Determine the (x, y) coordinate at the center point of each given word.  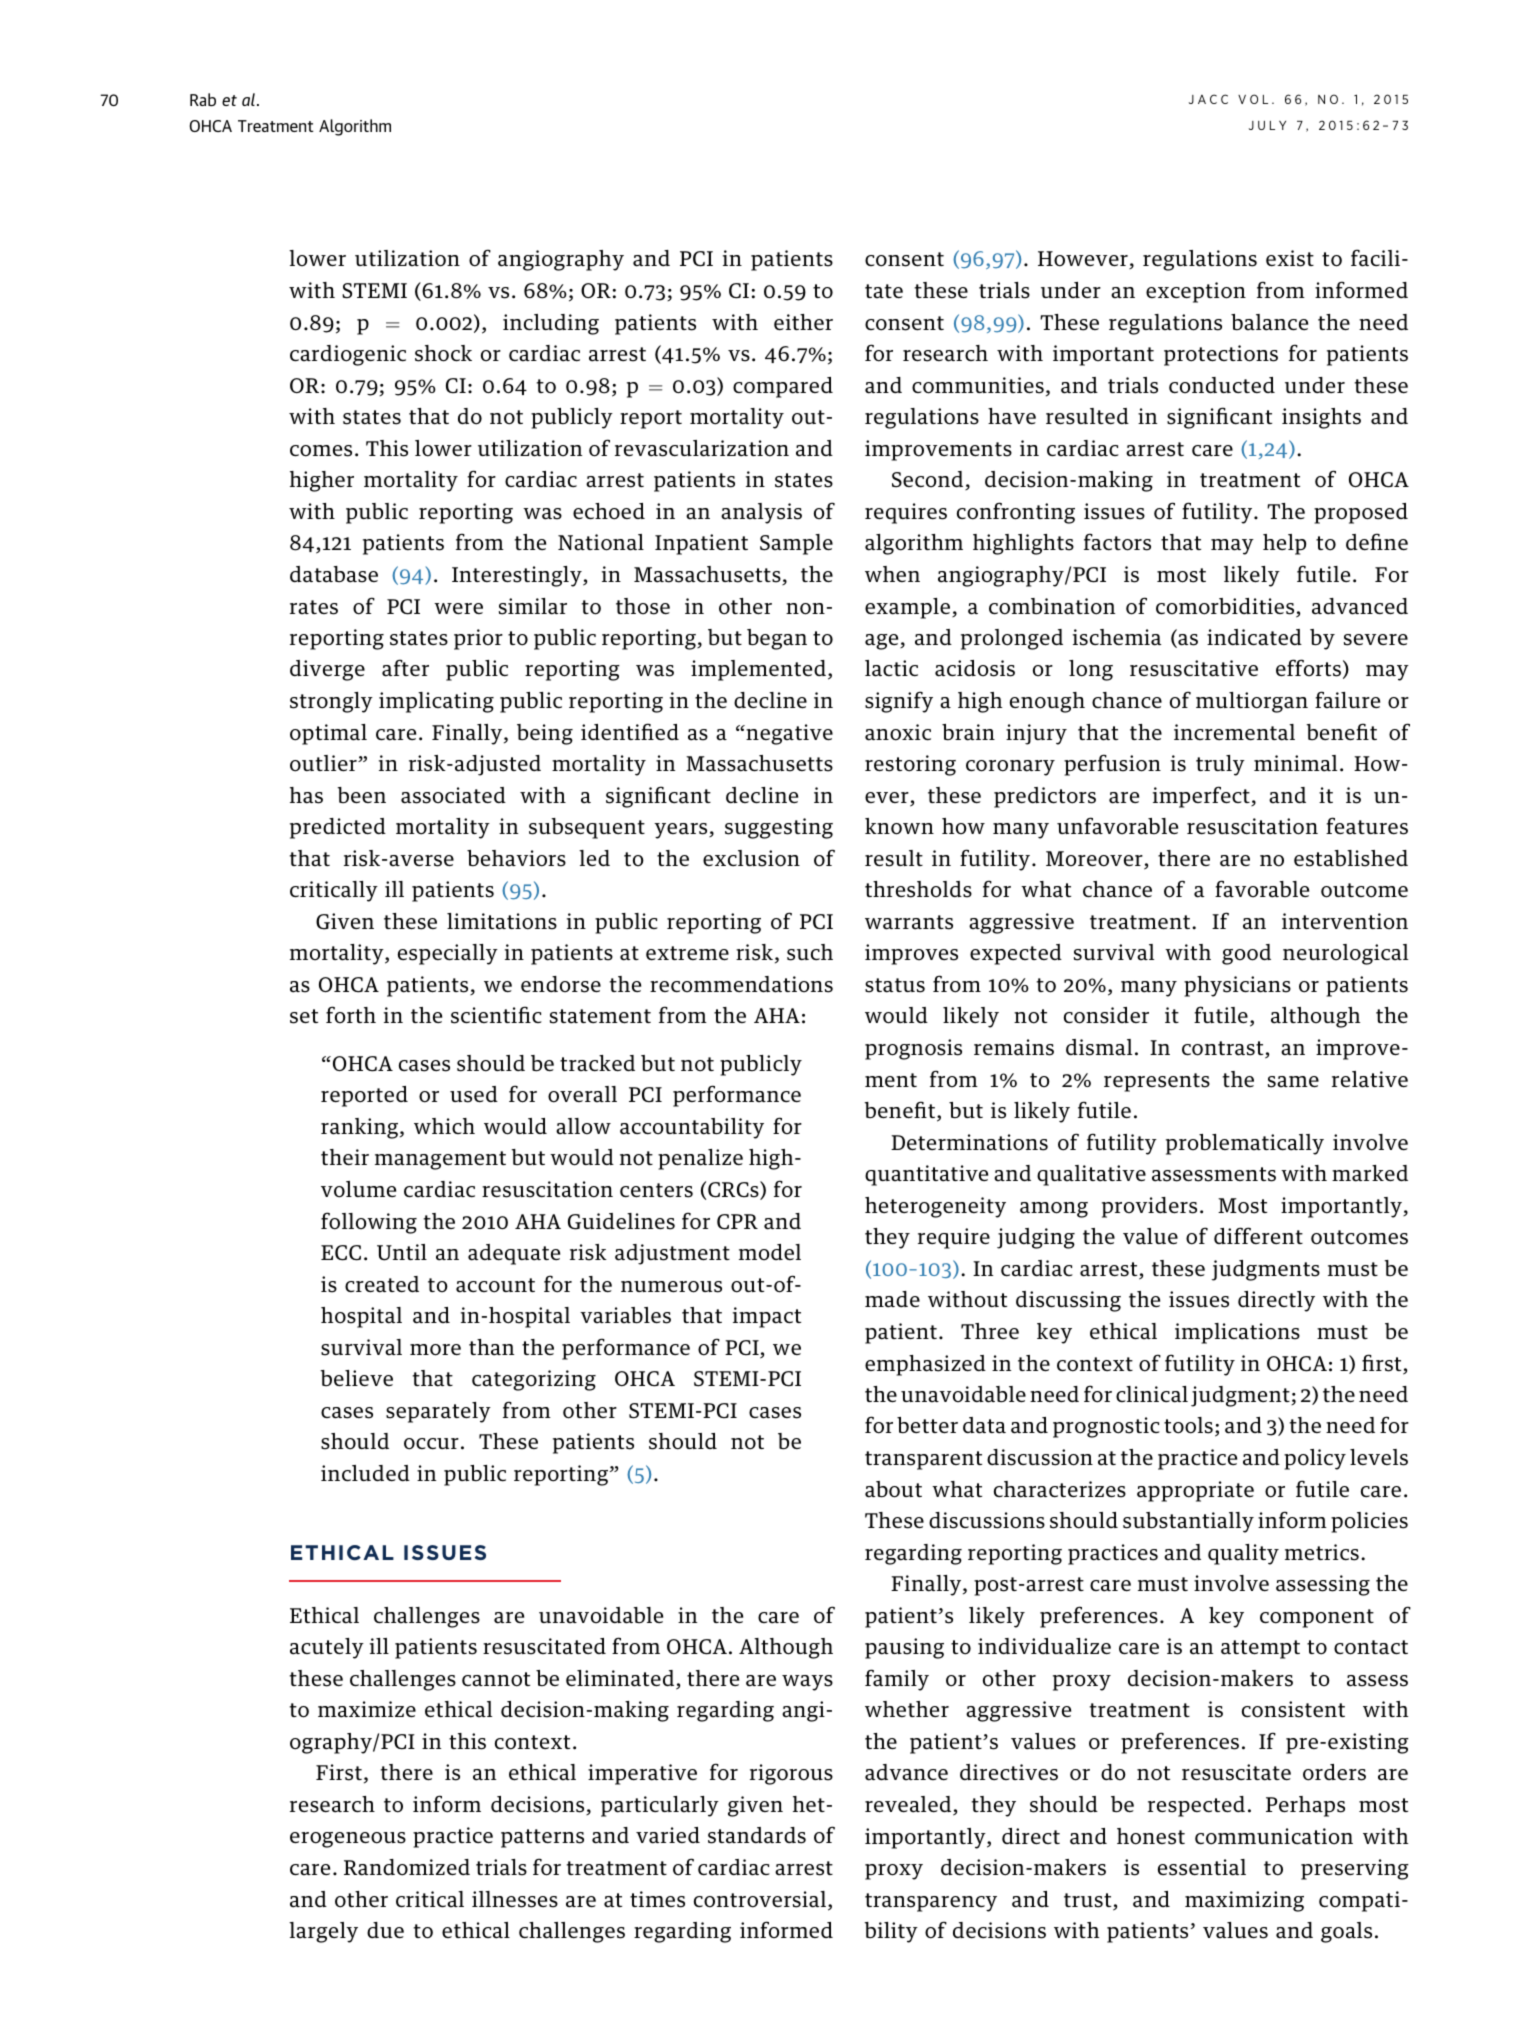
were (458, 609)
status (895, 985)
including (551, 324)
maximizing (1244, 1901)
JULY (1267, 125)
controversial (761, 1900)
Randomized (407, 1867)
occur (431, 1444)
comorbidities (1226, 607)
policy (1315, 1459)
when (892, 574)
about (893, 1489)
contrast (1224, 1049)
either (803, 322)
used (474, 1094)
